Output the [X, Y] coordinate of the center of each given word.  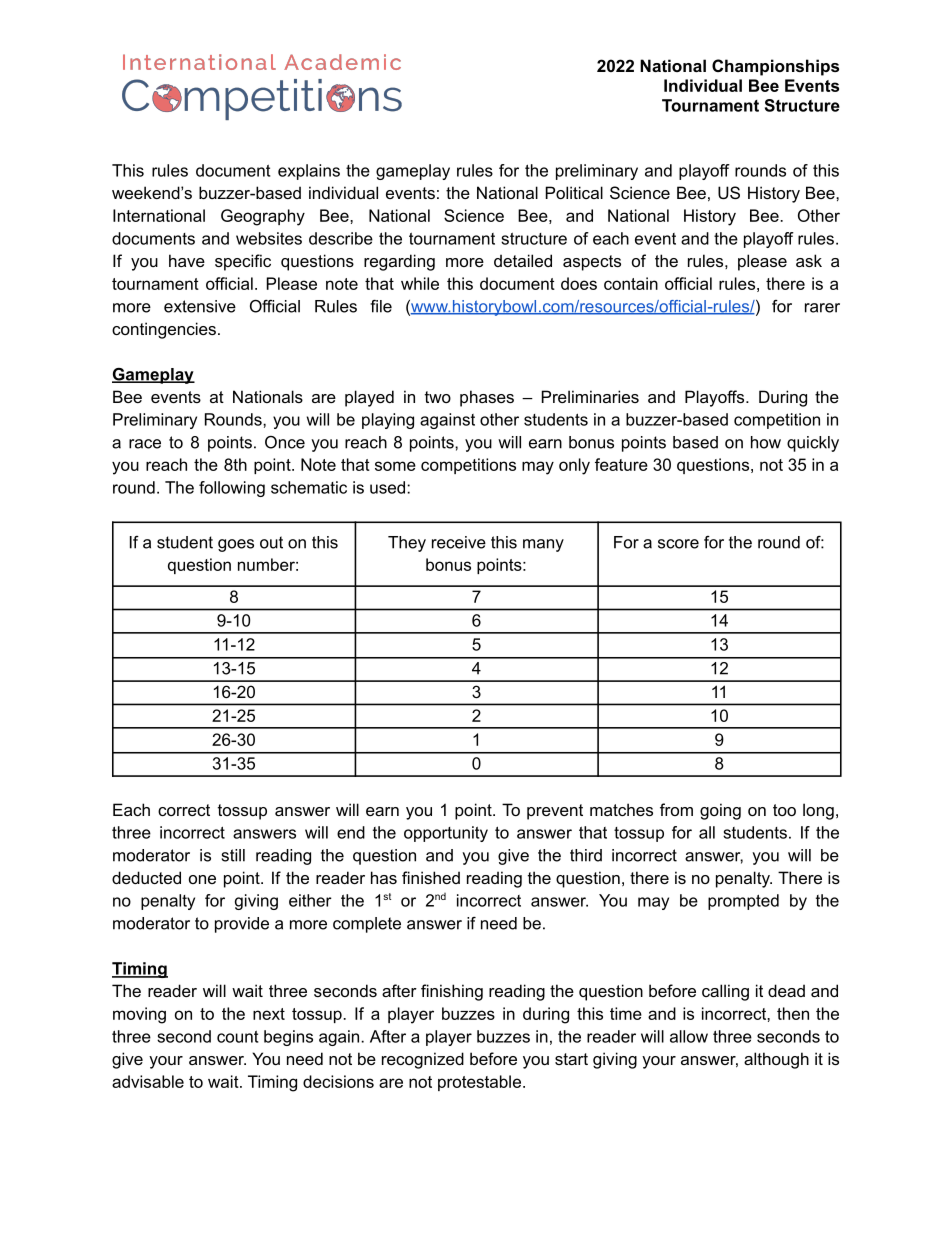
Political [574, 192]
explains [309, 172]
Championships [775, 67]
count [237, 1037]
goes [236, 545]
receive [459, 542]
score [678, 544]
